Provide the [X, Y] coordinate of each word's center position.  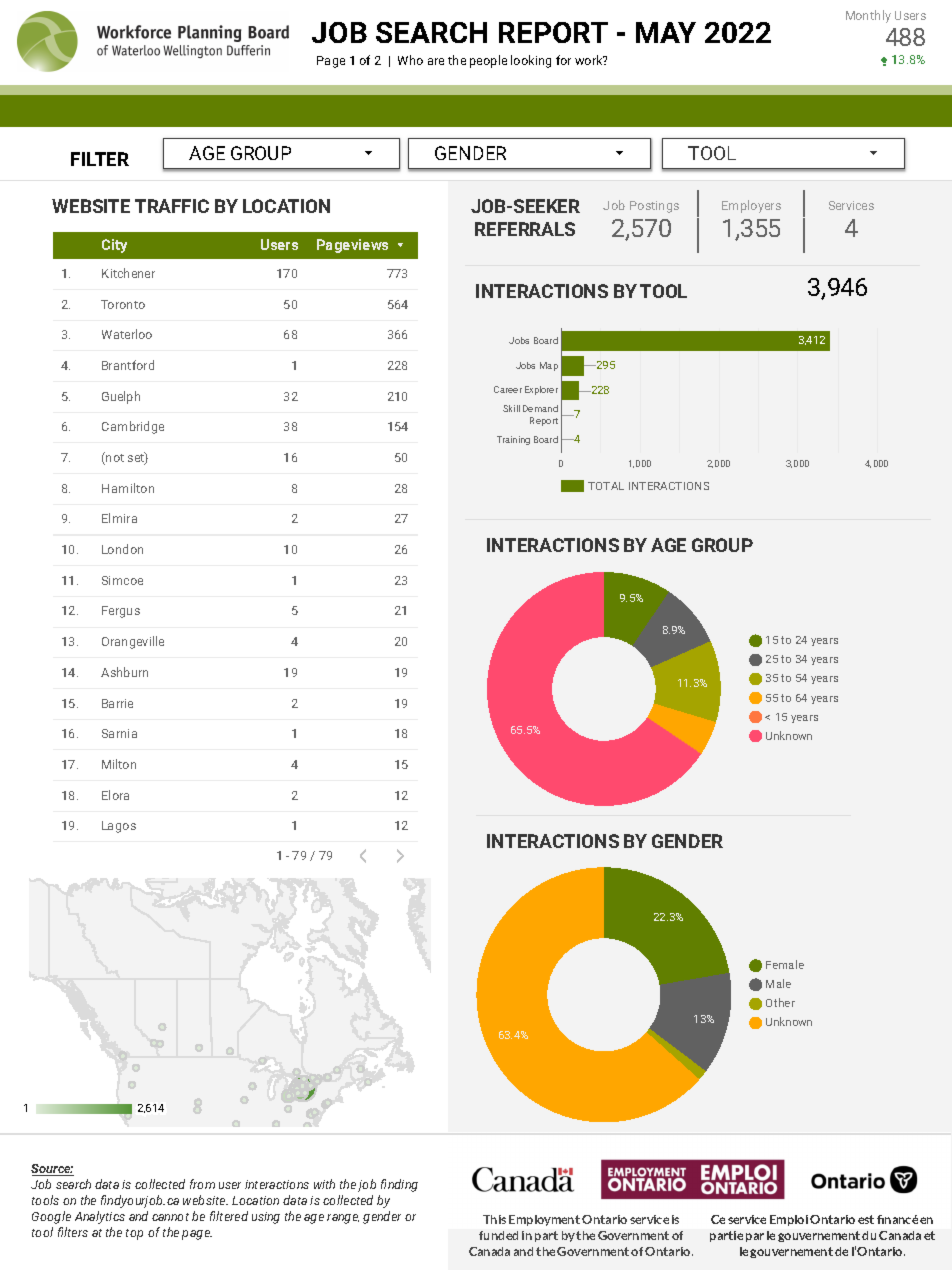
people [488, 61]
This [494, 1219]
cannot [170, 1217]
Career [508, 389]
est [866, 1219]
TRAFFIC [172, 206]
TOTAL [606, 486]
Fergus [121, 612]
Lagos [119, 827]
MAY [666, 32]
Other [780, 1002]
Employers [751, 206]
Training [513, 440]
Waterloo [127, 334]
